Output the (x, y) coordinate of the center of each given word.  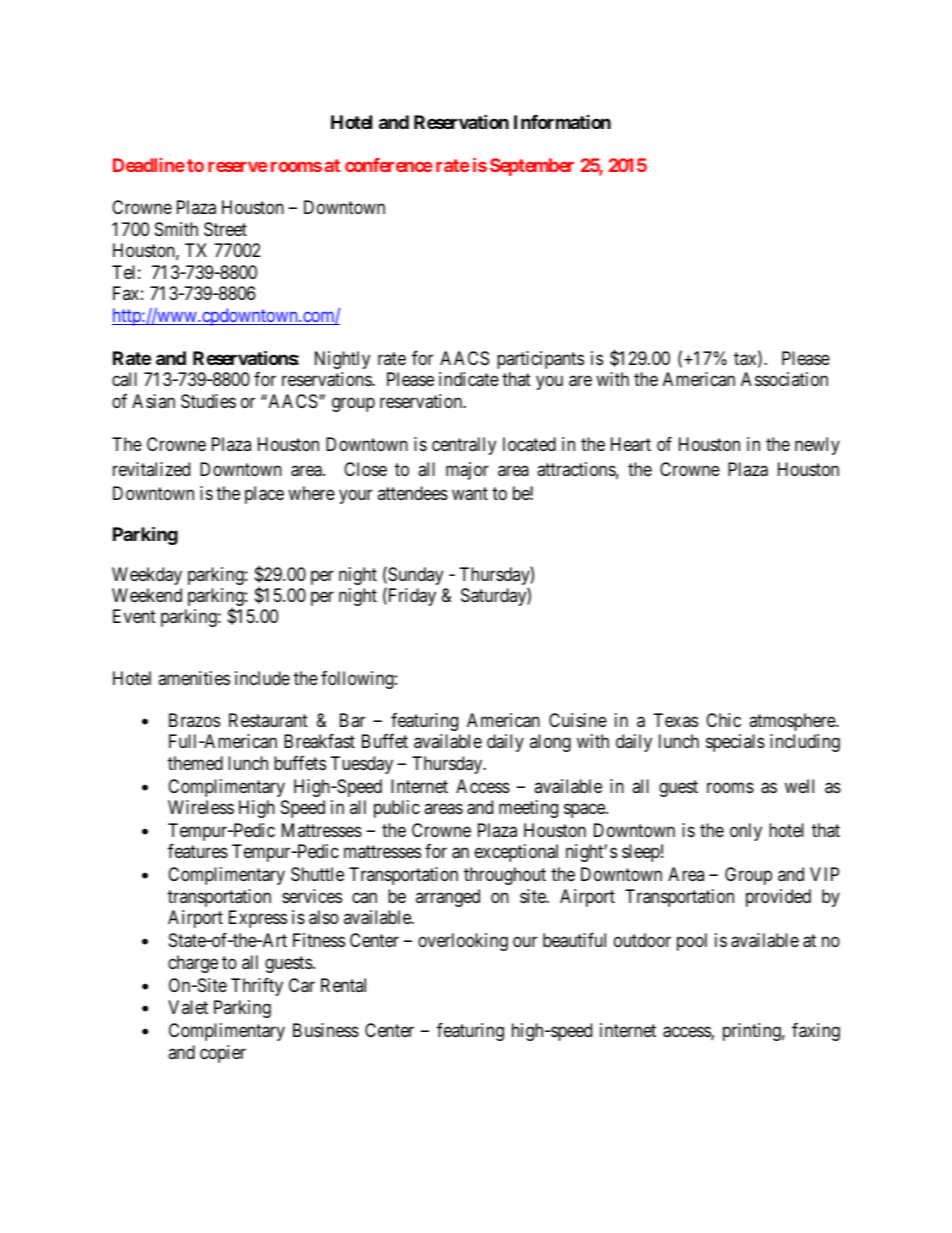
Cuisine (578, 720)
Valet (188, 1007)
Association (784, 379)
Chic (723, 720)
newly (817, 446)
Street (225, 229)
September (532, 167)
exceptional (516, 853)
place (264, 495)
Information (562, 122)
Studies (208, 401)
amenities (194, 678)
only (746, 832)
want (470, 494)
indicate (469, 379)
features (198, 851)
